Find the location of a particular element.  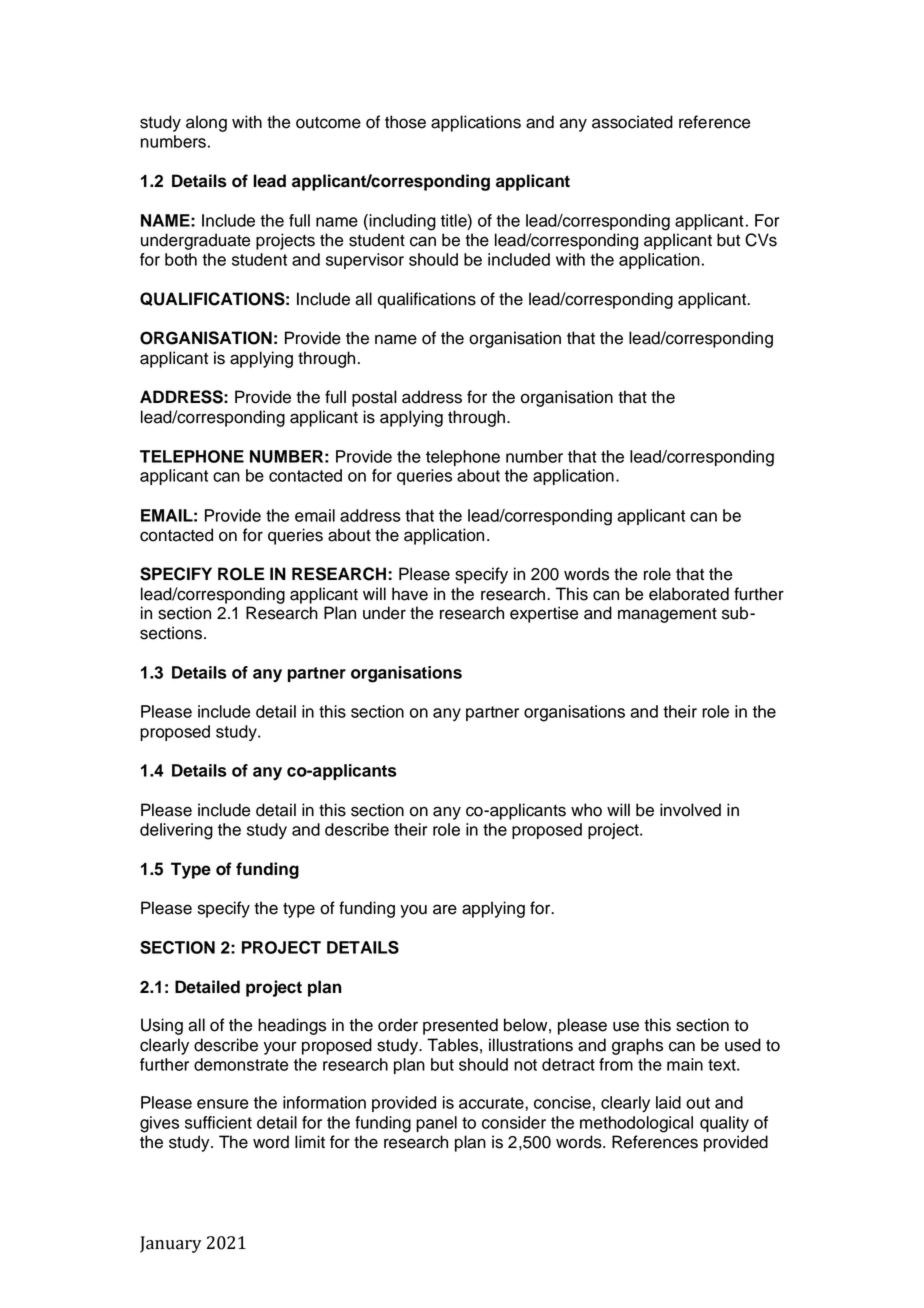

postal is located at coordinates (374, 398).
